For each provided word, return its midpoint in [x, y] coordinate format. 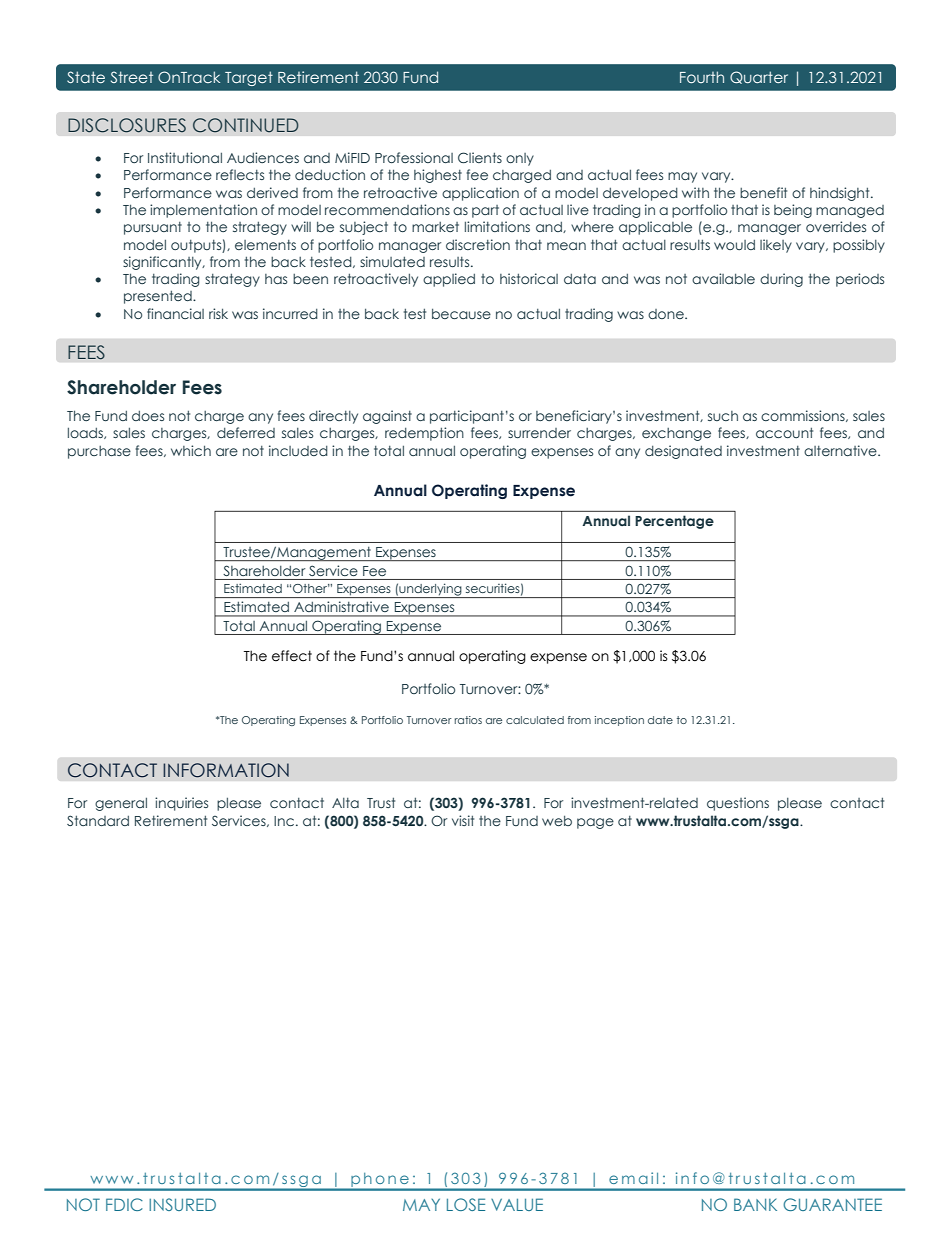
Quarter [759, 77]
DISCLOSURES [127, 125]
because [461, 313]
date [660, 720]
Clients [480, 157]
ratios [468, 720]
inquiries [181, 804]
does [148, 416]
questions [738, 804]
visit [463, 820]
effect [292, 656]
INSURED [182, 1204]
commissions [804, 416]
